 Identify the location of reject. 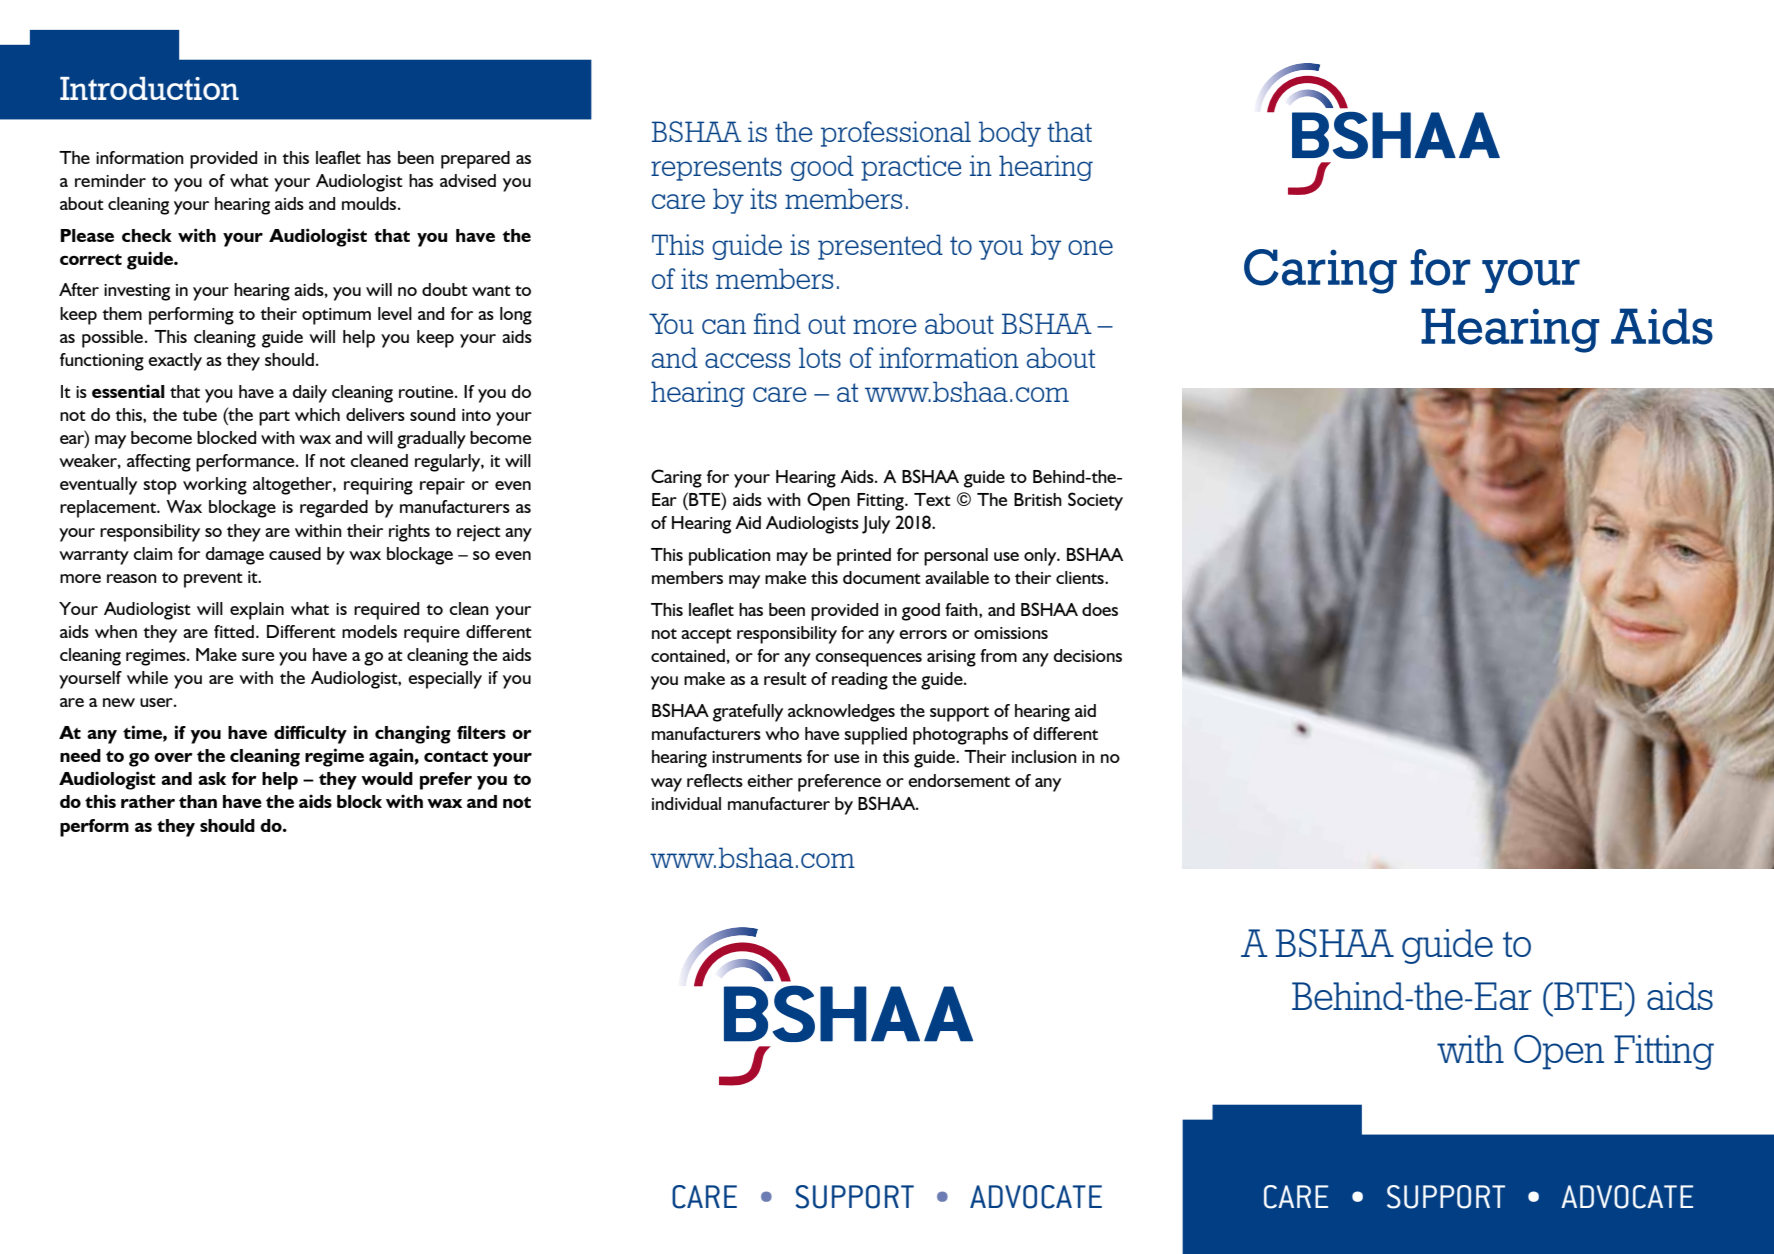
(479, 533).
